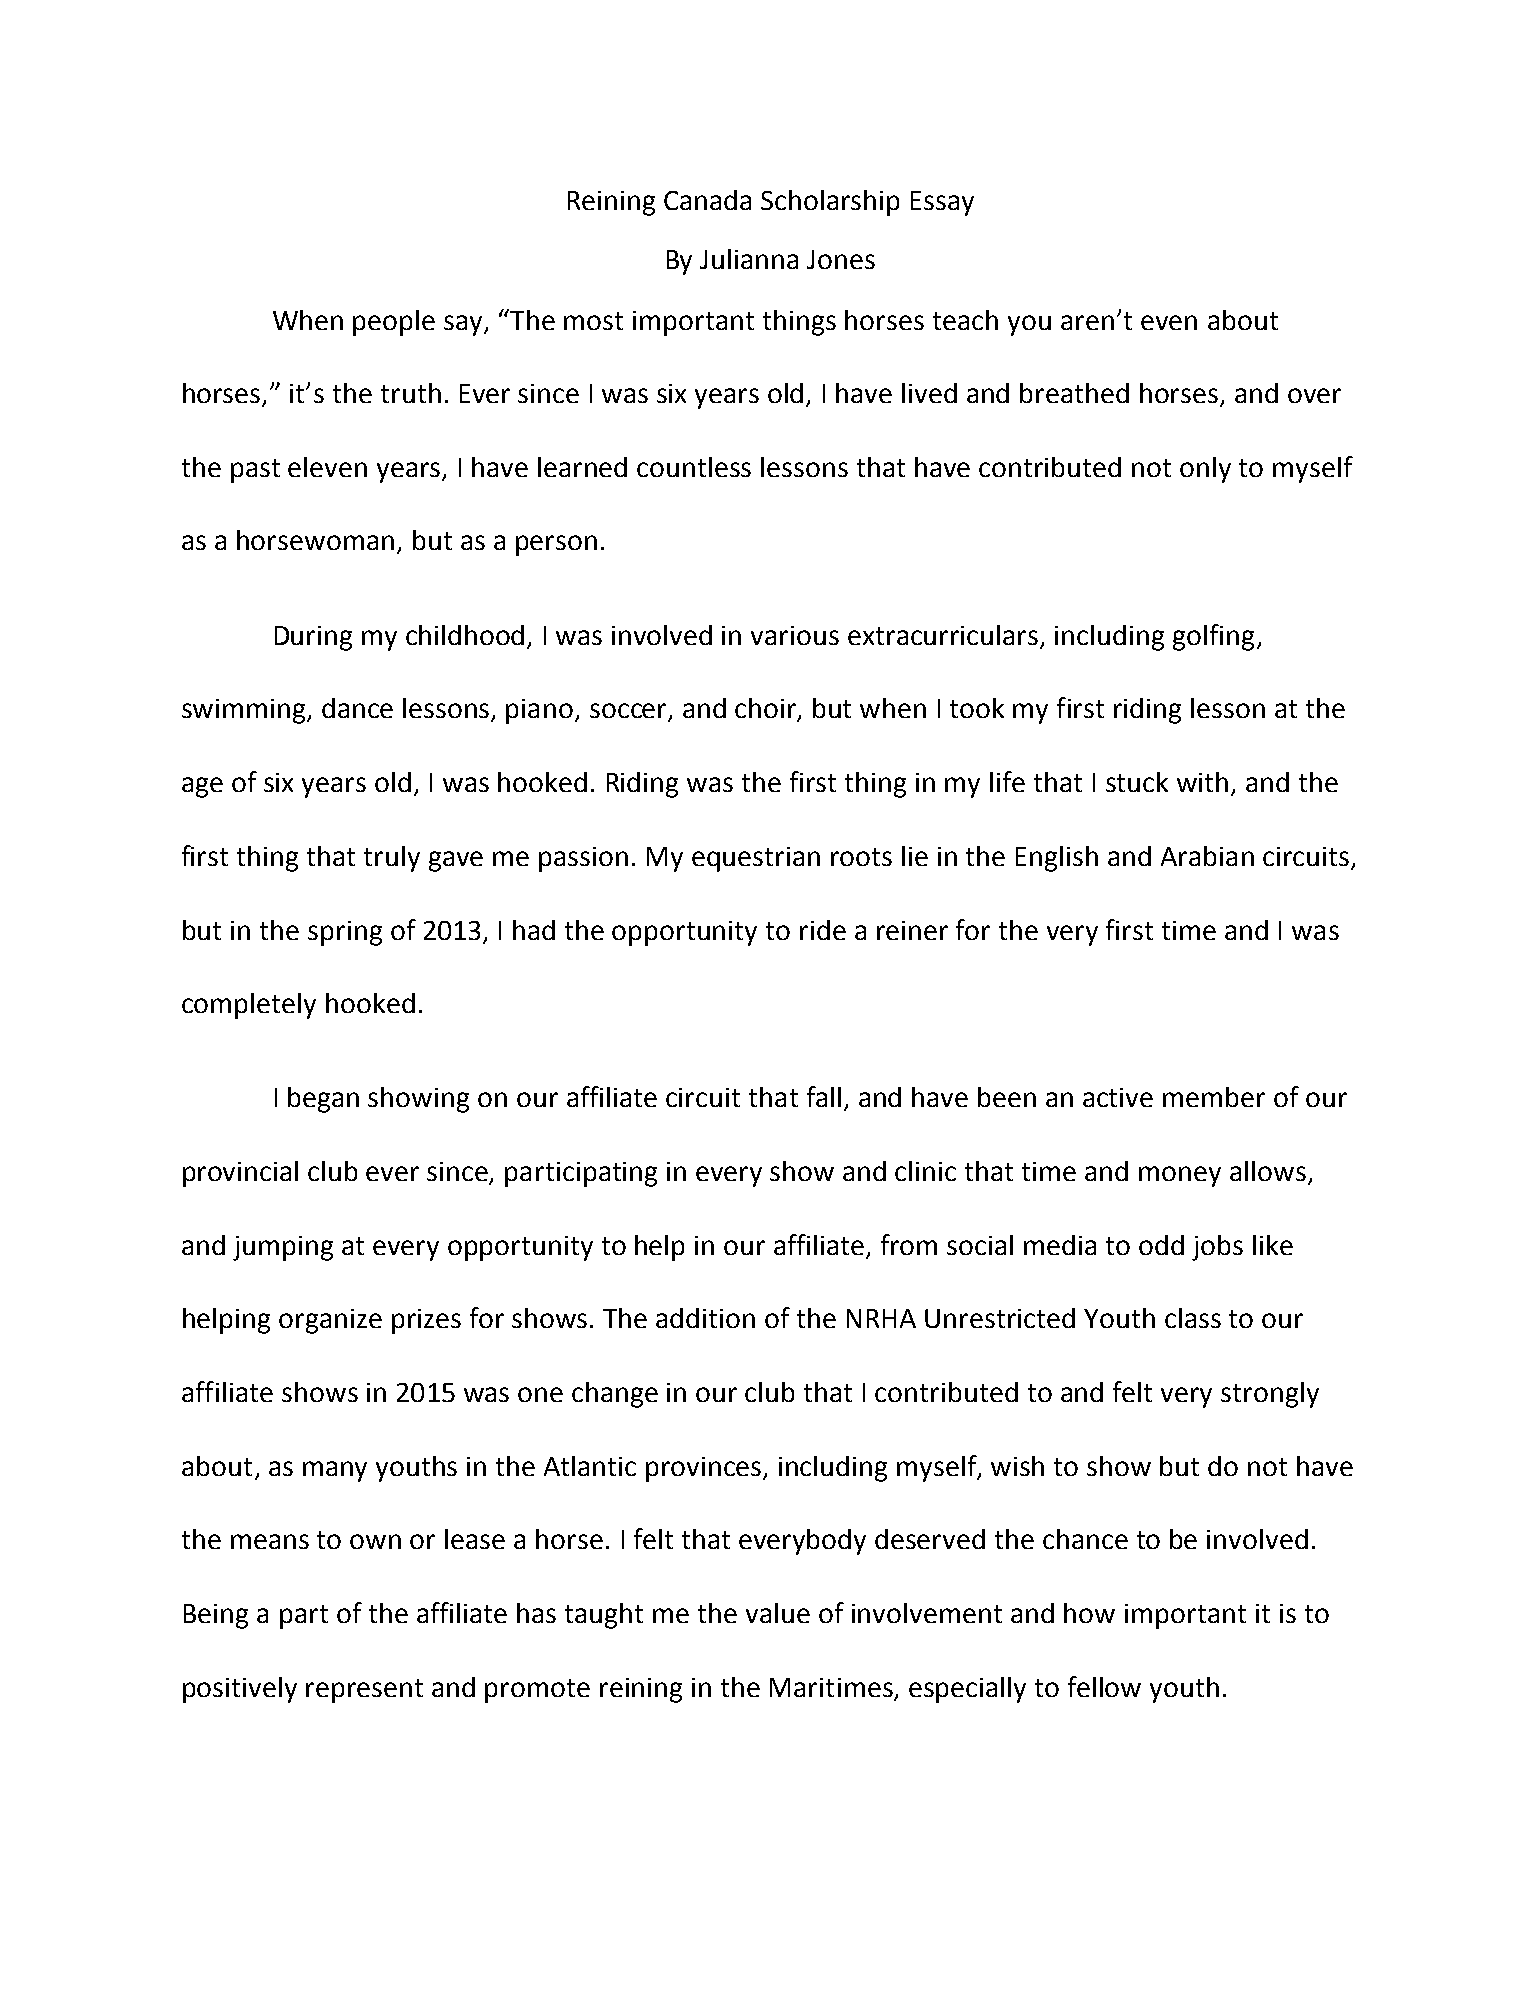 This image has height=1993, width=1540. What do you see at coordinates (345, 933) in the image?
I see `spring` at bounding box center [345, 933].
